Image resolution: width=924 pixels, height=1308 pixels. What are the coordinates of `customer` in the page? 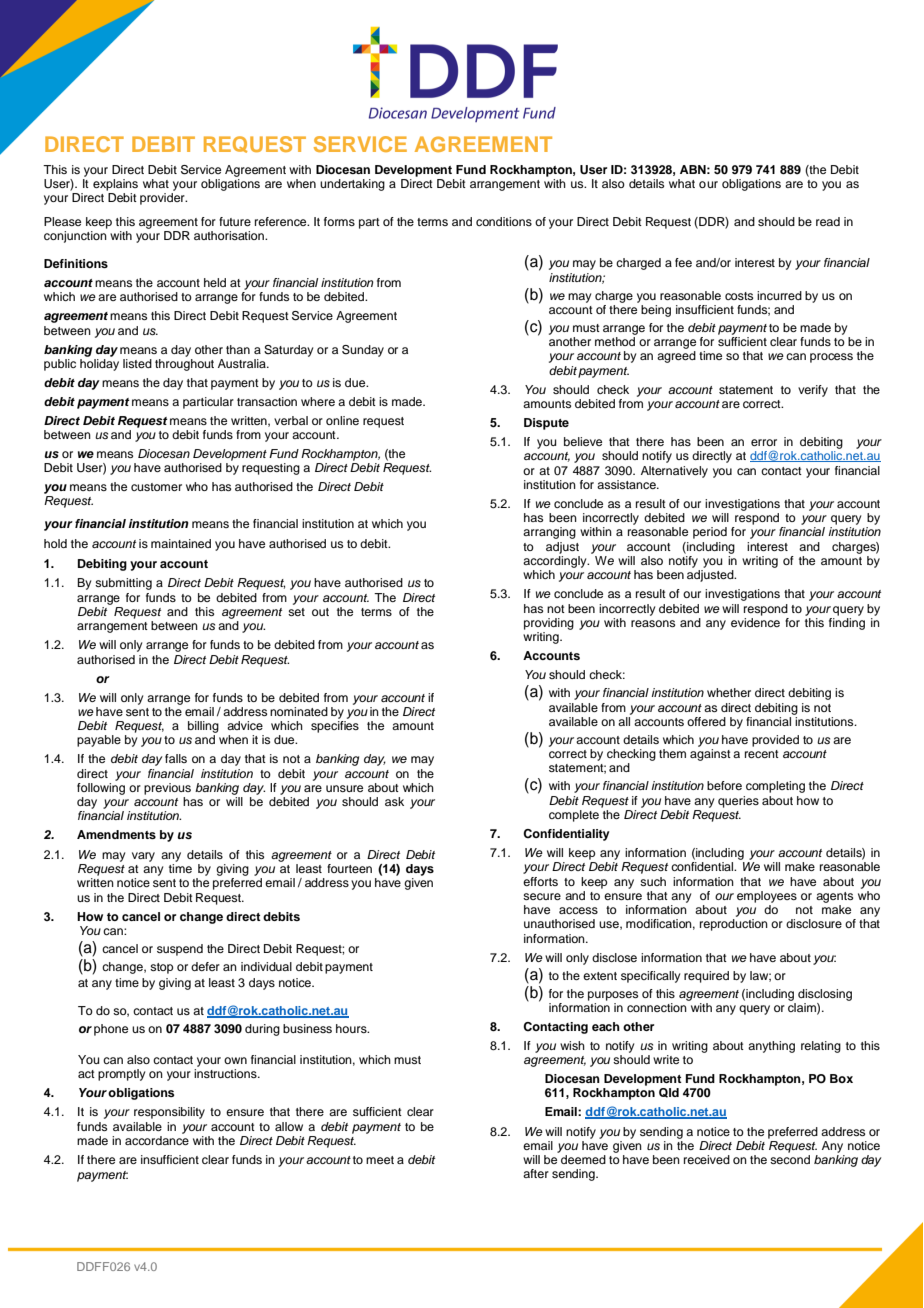 It's located at (156, 487).
